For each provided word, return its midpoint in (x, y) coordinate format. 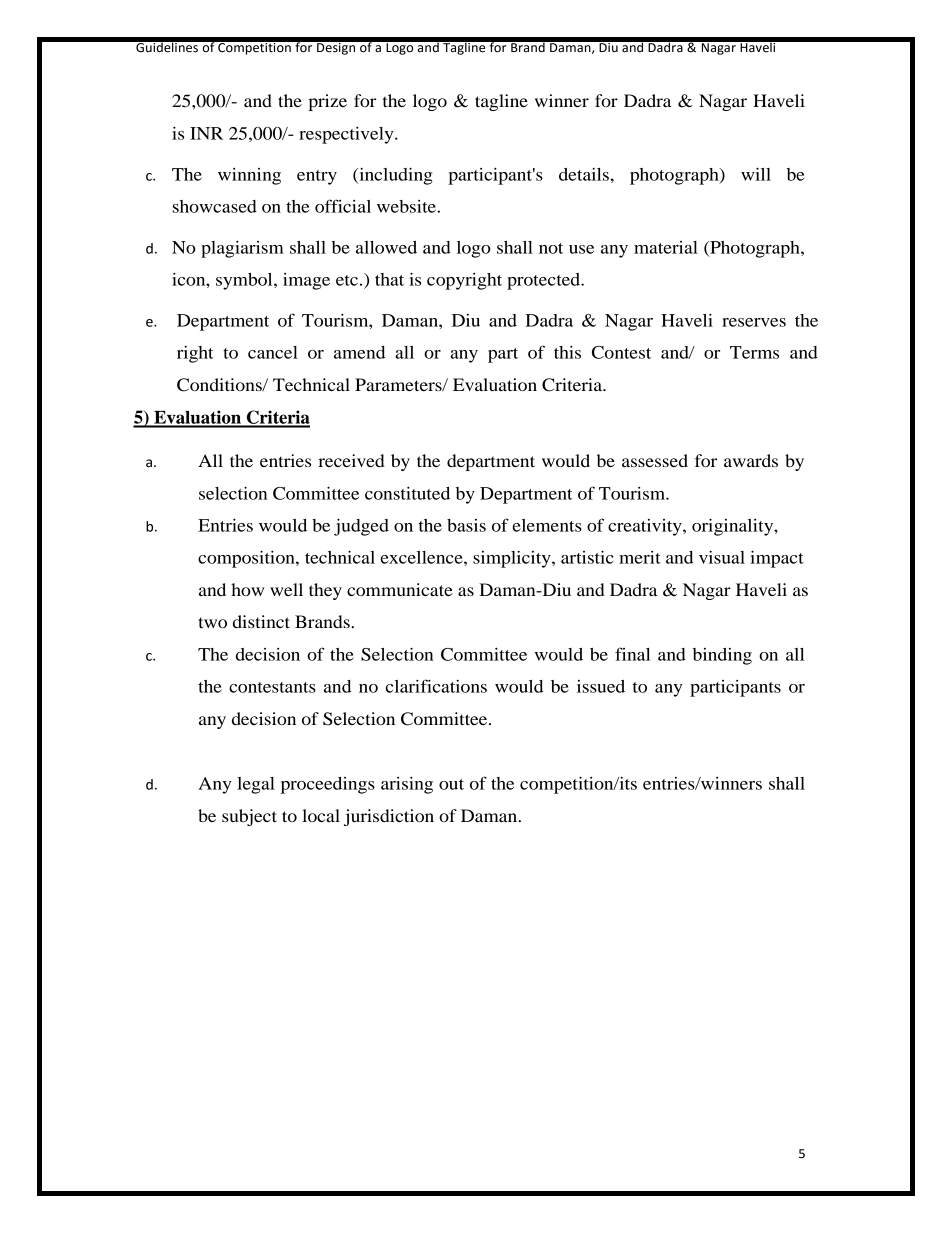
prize (327, 102)
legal (256, 785)
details (585, 174)
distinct (261, 621)
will (756, 174)
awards (751, 460)
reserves (754, 322)
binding (722, 656)
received (351, 460)
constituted (407, 493)
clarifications (436, 686)
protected (545, 281)
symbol (245, 281)
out (451, 784)
